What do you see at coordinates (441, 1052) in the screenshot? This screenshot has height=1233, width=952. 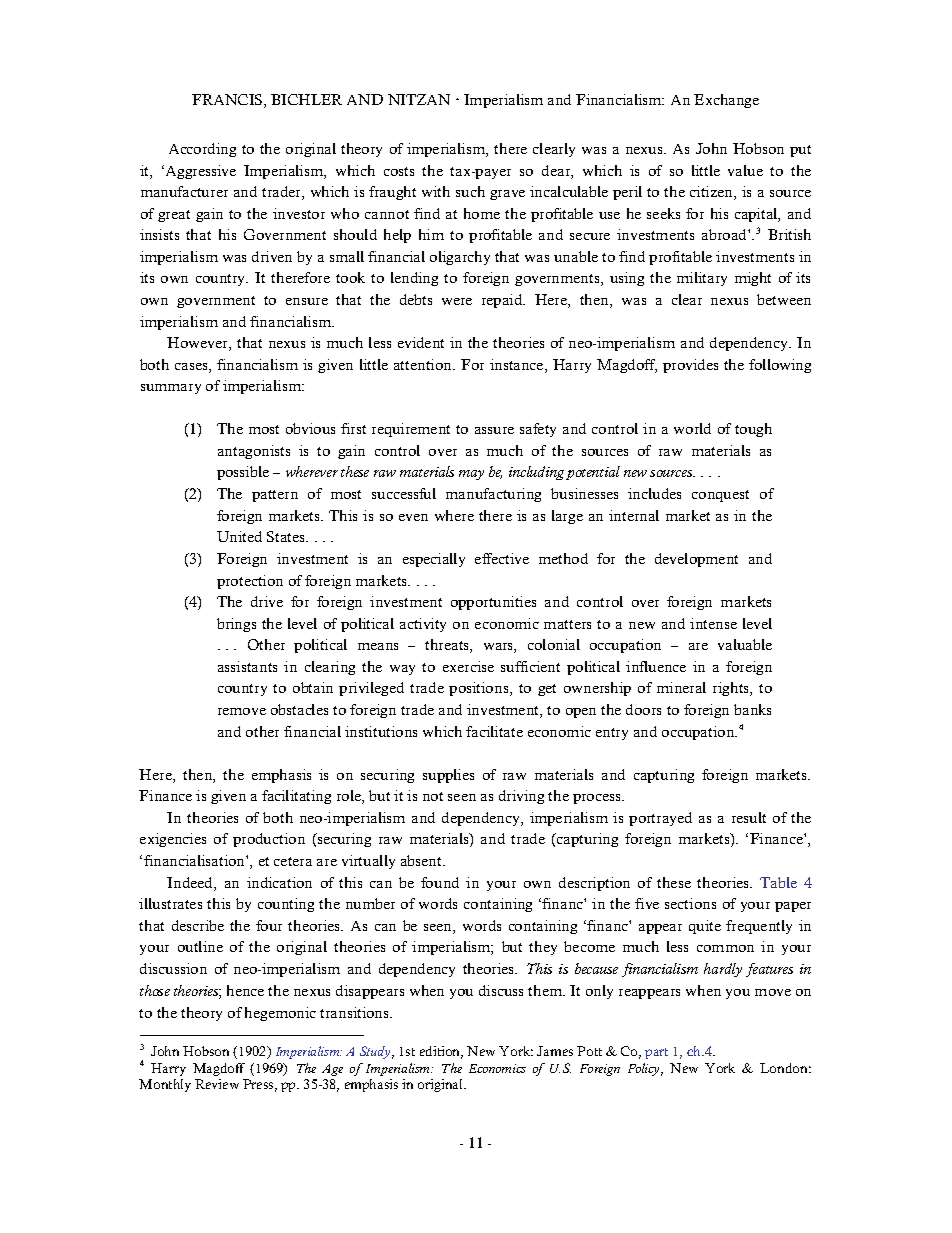 I see `edition` at bounding box center [441, 1052].
